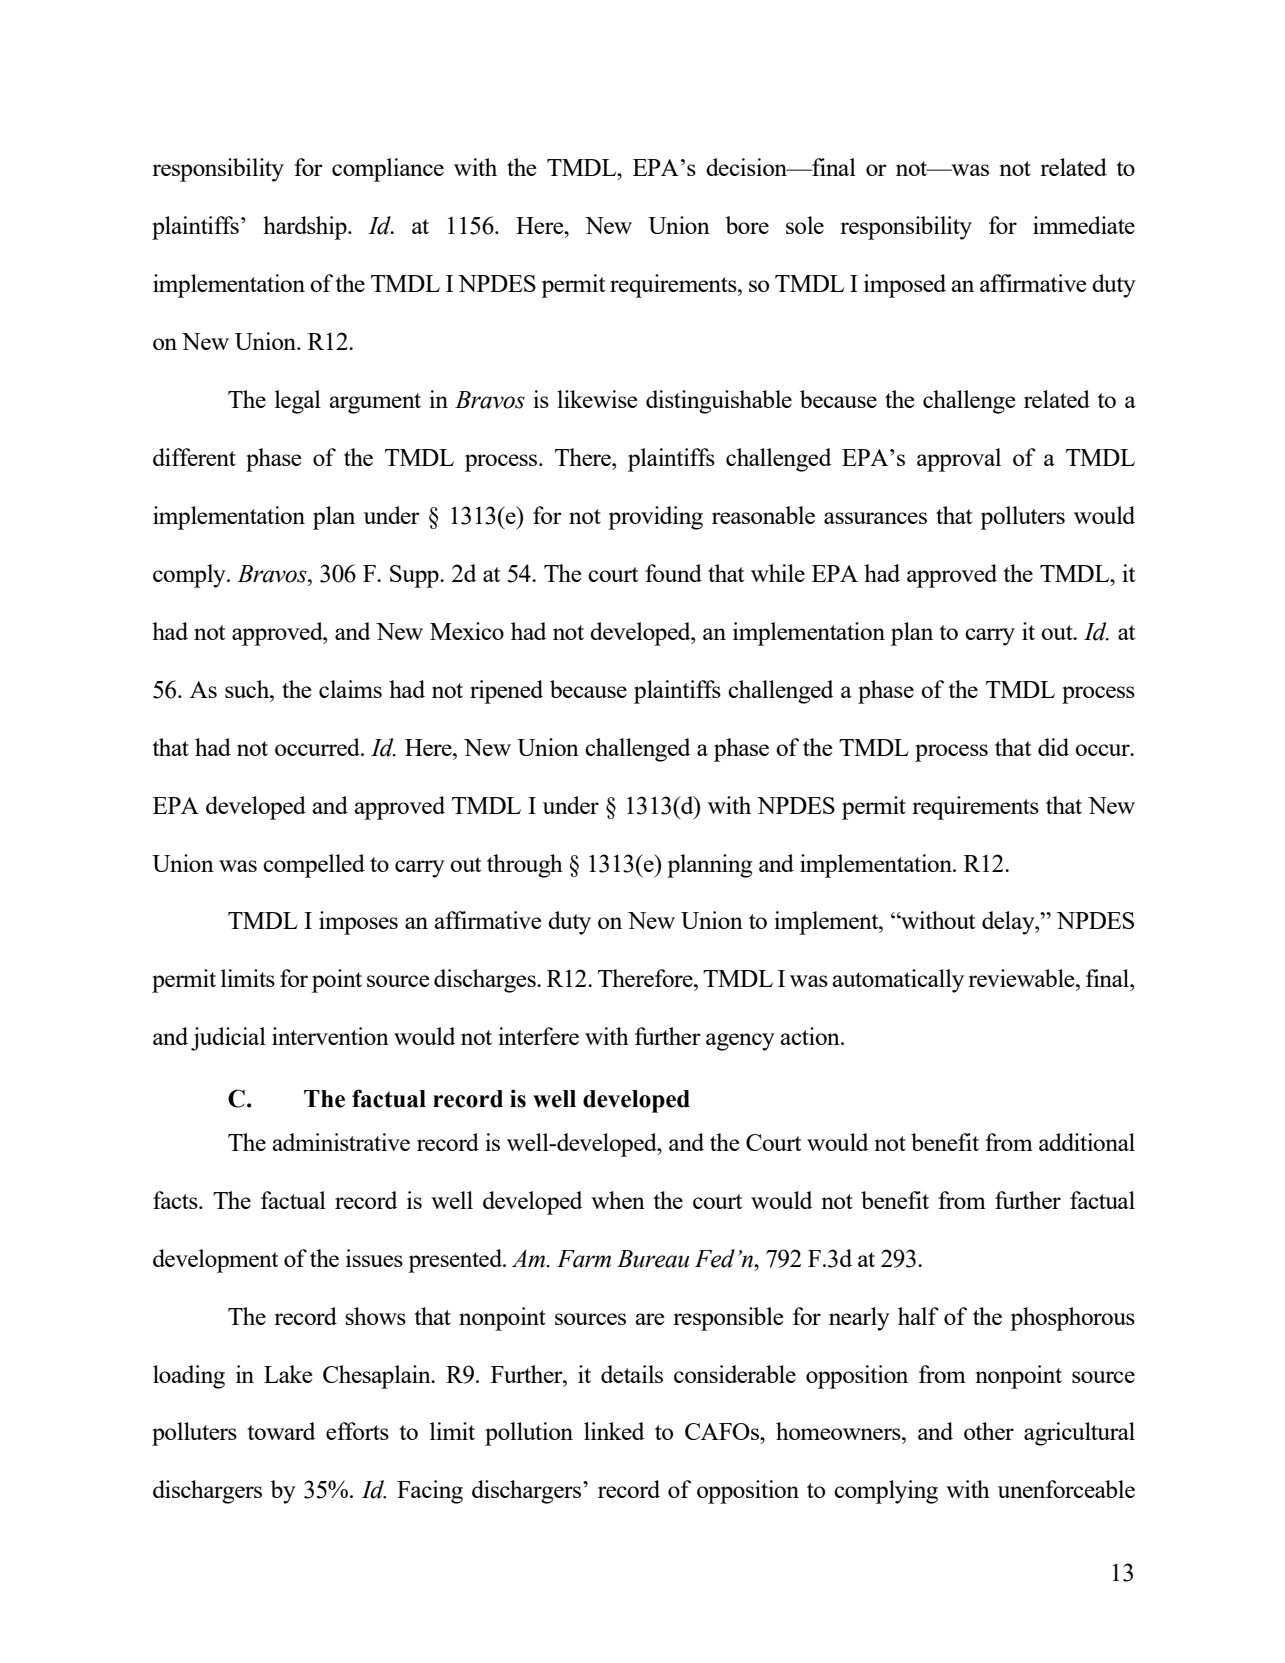  What do you see at coordinates (673, 573) in the screenshot?
I see `found` at bounding box center [673, 573].
